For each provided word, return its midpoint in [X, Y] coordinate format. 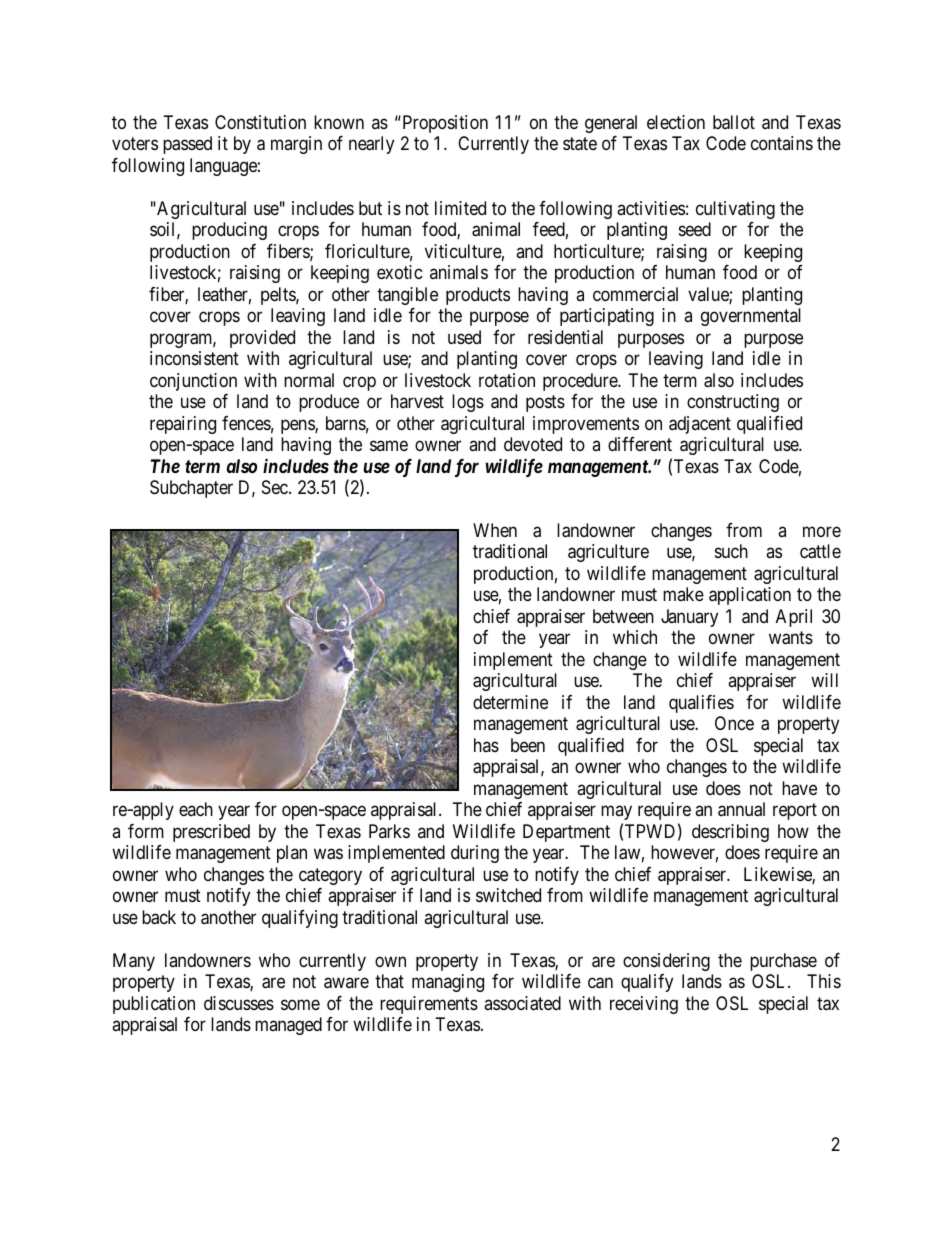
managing [448, 983]
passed [187, 145]
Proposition [444, 124]
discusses [239, 1003]
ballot [734, 122]
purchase [783, 962]
